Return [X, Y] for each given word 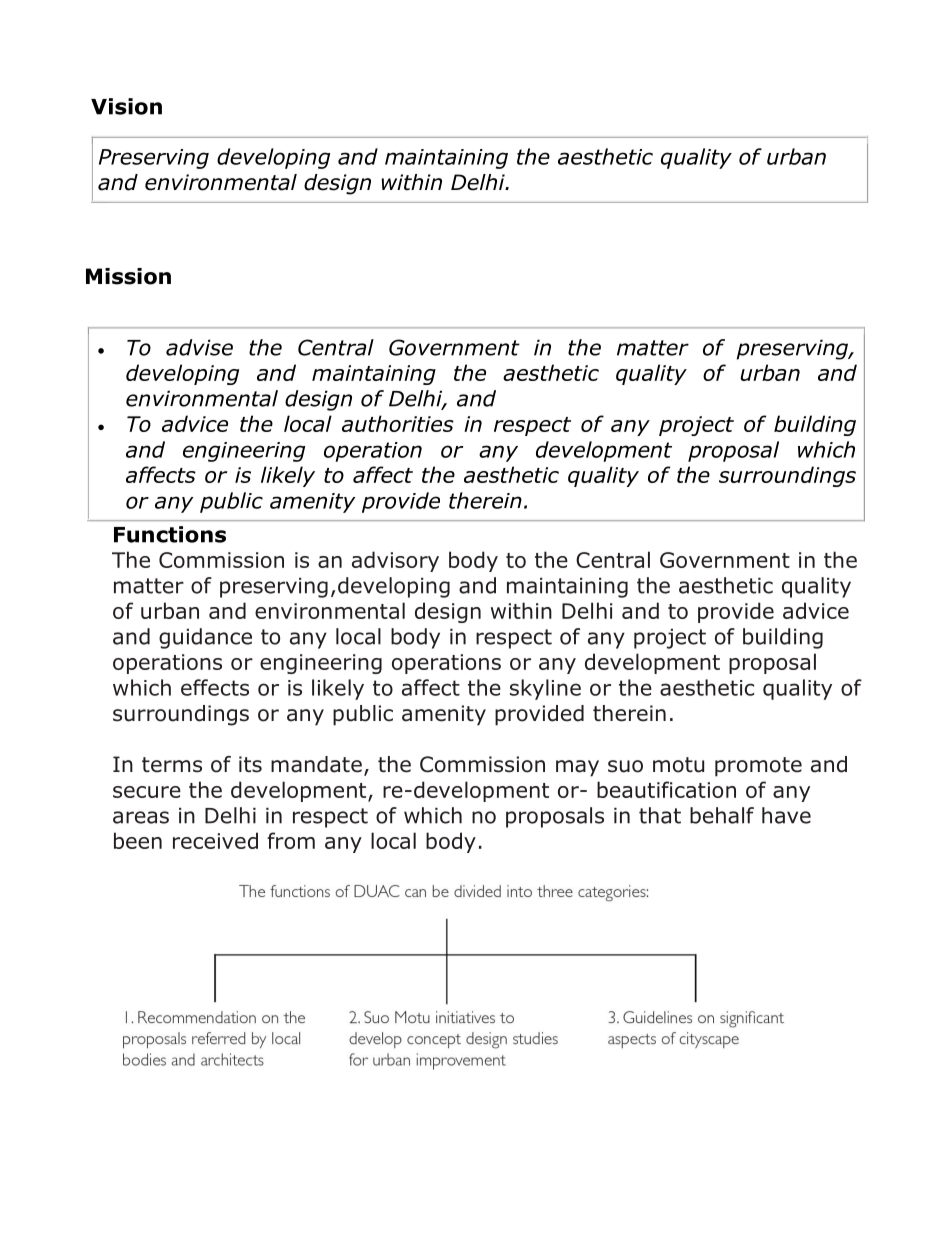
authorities [398, 423]
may [577, 768]
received [215, 840]
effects [215, 687]
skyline [545, 689]
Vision [126, 106]
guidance [205, 638]
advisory [395, 561]
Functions [170, 534]
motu [678, 765]
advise [199, 347]
